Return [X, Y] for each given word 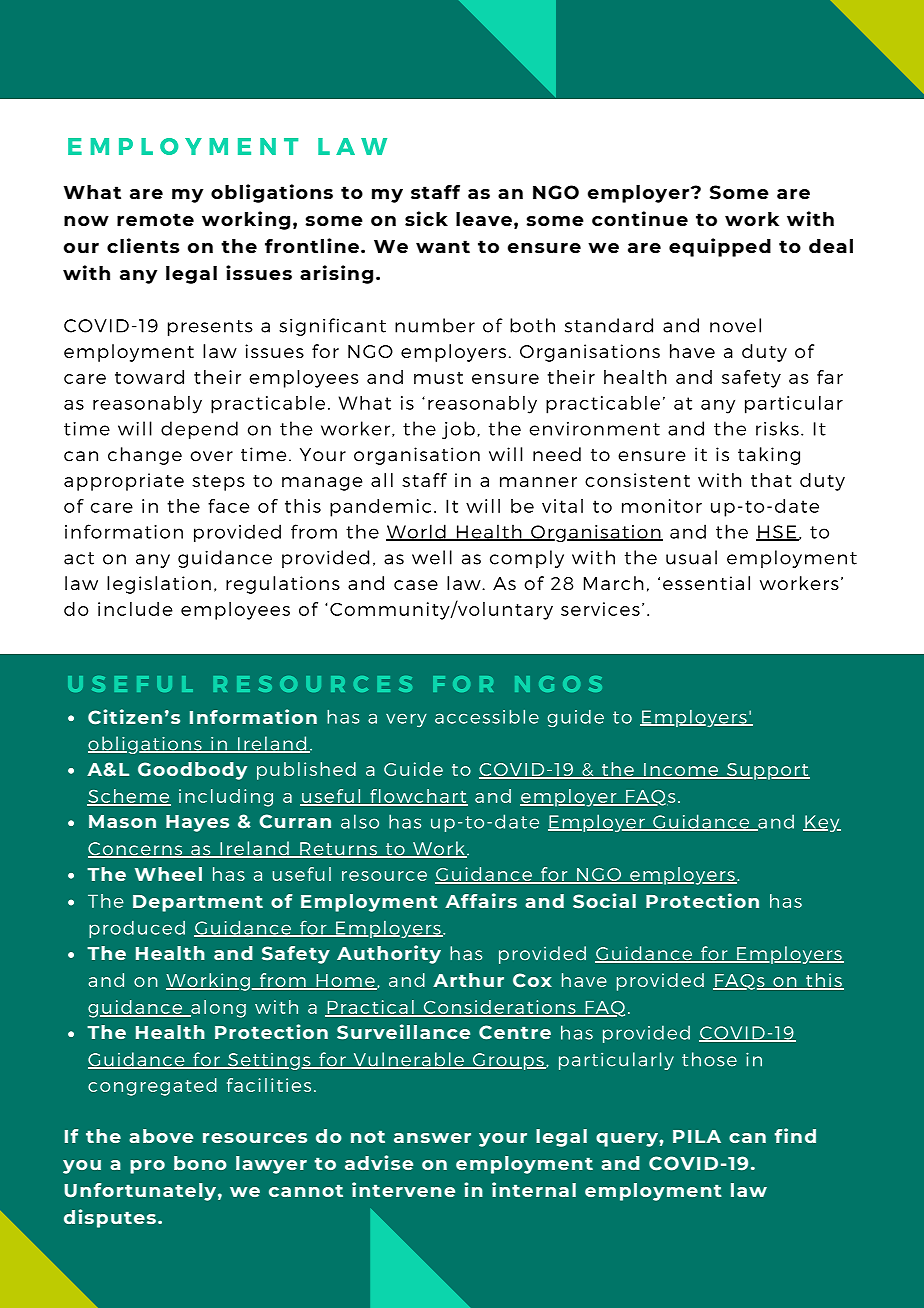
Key [822, 823]
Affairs [481, 900]
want [443, 246]
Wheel [168, 874]
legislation [159, 585]
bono [200, 1163]
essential [706, 583]
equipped [720, 247]
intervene [403, 1189]
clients [143, 245]
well [432, 557]
